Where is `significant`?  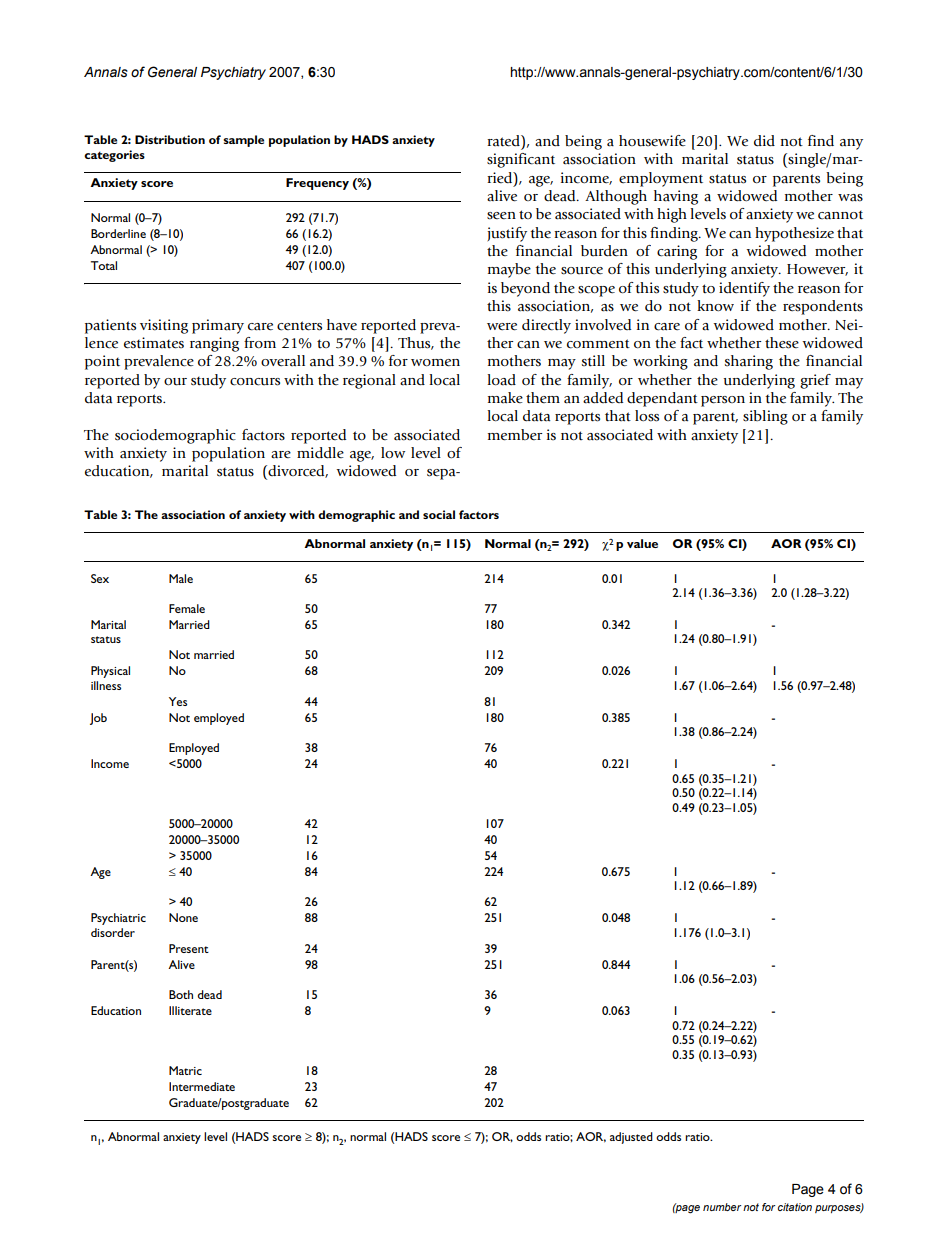 significant is located at coordinates (521, 160).
